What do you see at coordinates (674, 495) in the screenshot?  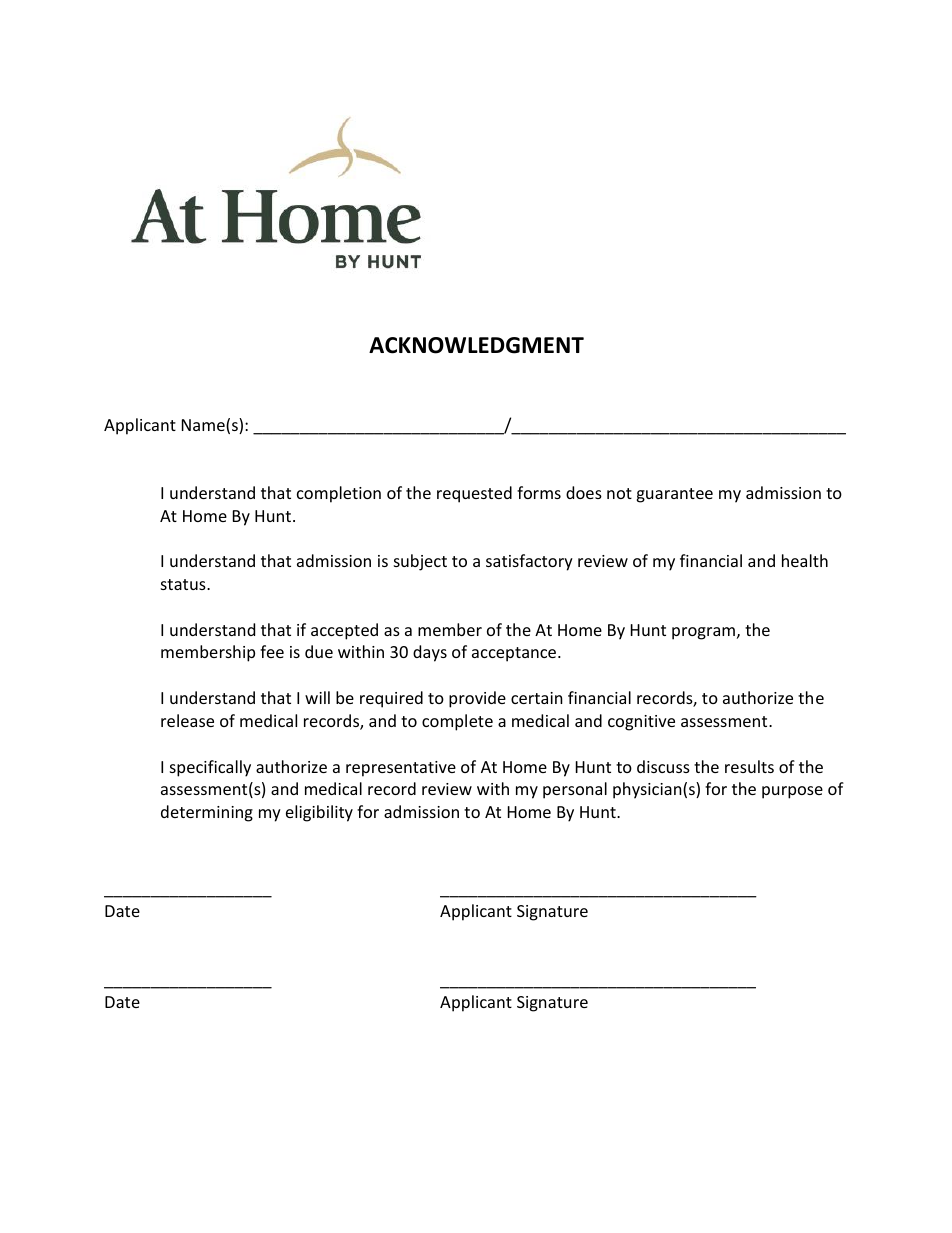 I see `guarantee` at bounding box center [674, 495].
